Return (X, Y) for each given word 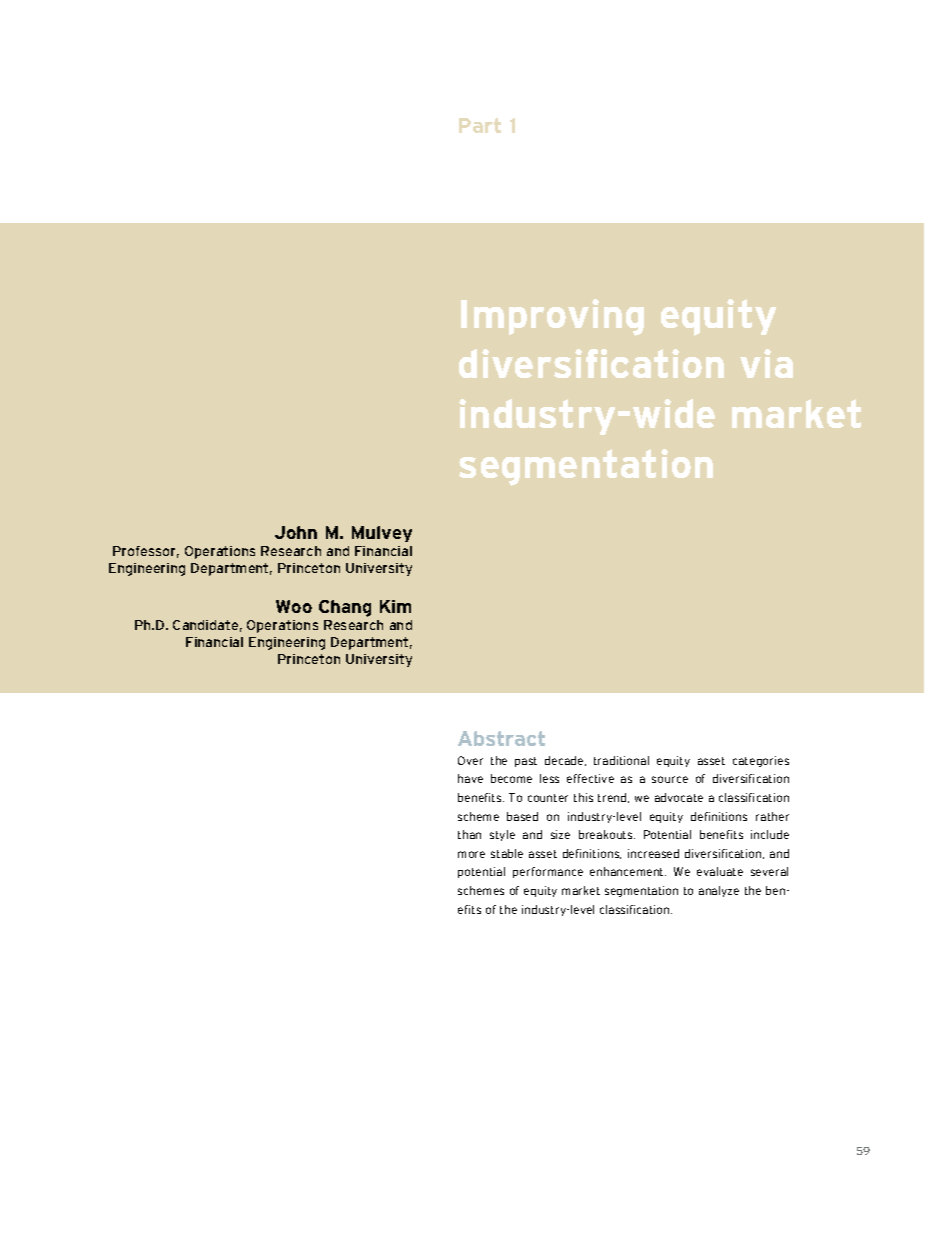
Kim (395, 606)
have (470, 778)
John (296, 532)
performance (548, 872)
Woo (294, 606)
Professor (146, 552)
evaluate (720, 871)
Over (470, 760)
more (471, 854)
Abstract (501, 738)
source (670, 779)
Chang (345, 608)
